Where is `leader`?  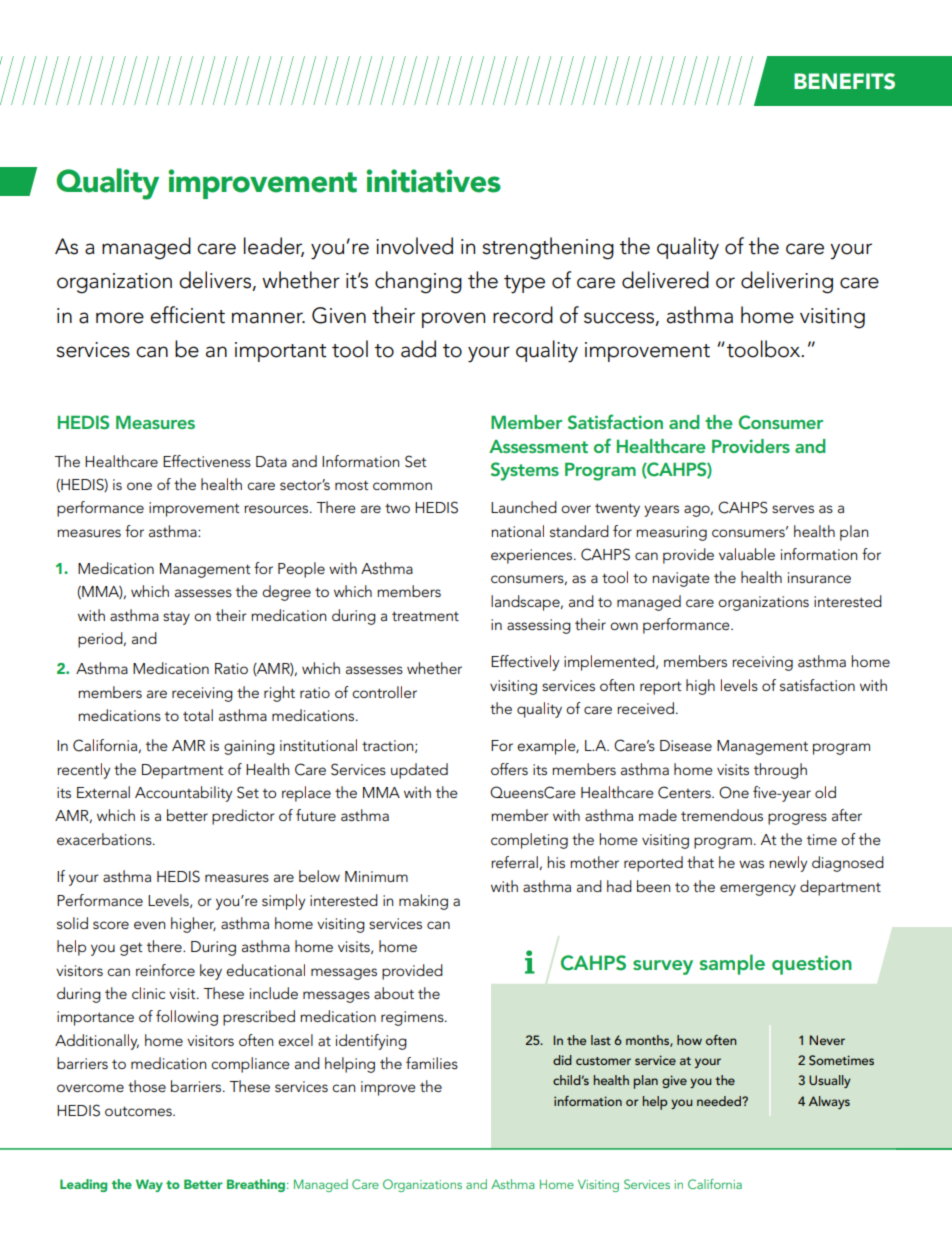 leader is located at coordinates (274, 247).
